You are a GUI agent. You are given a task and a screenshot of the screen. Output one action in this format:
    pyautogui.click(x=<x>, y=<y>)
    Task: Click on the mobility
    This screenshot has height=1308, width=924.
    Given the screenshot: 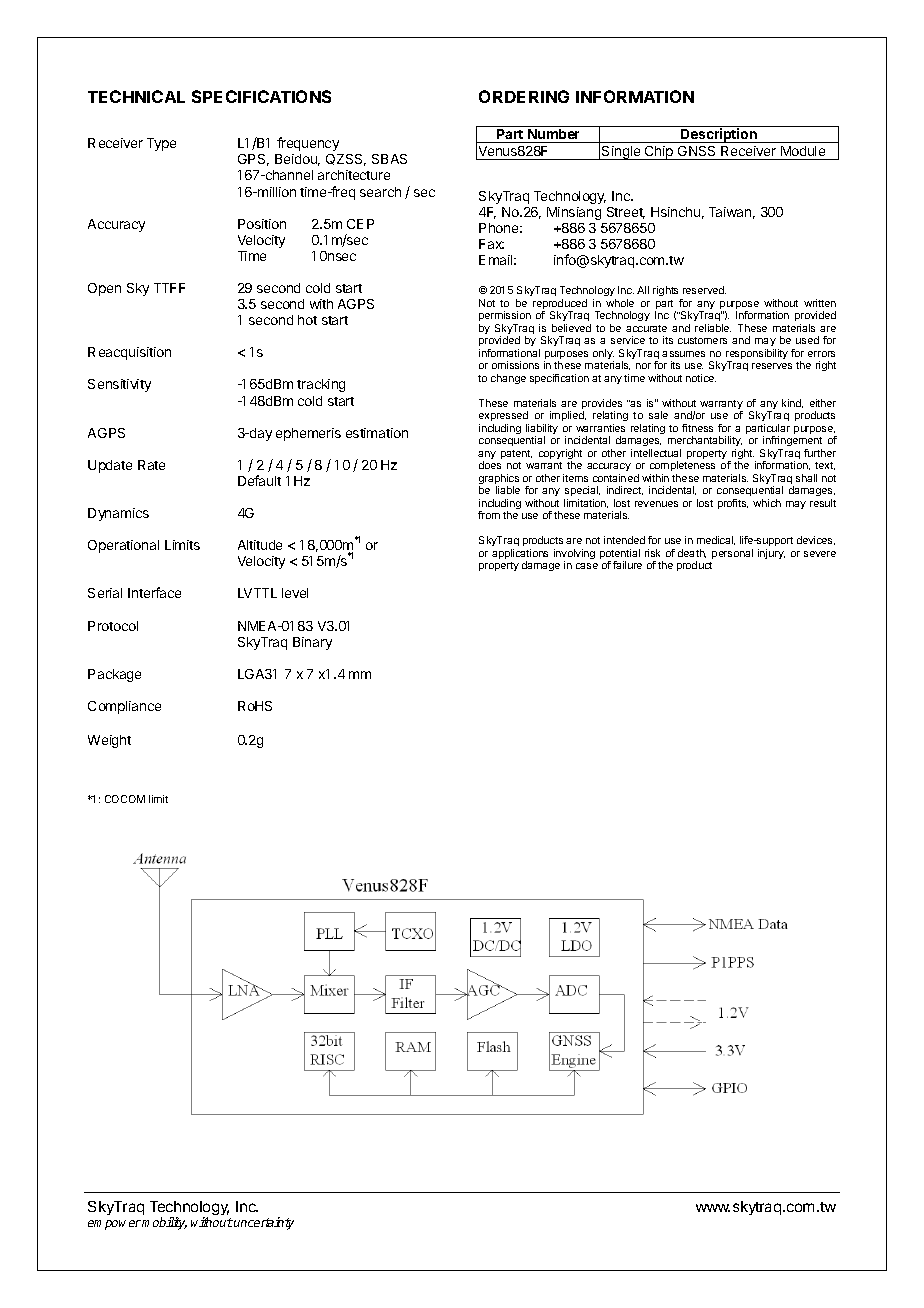 What is the action you would take?
    pyautogui.click(x=164, y=1223)
